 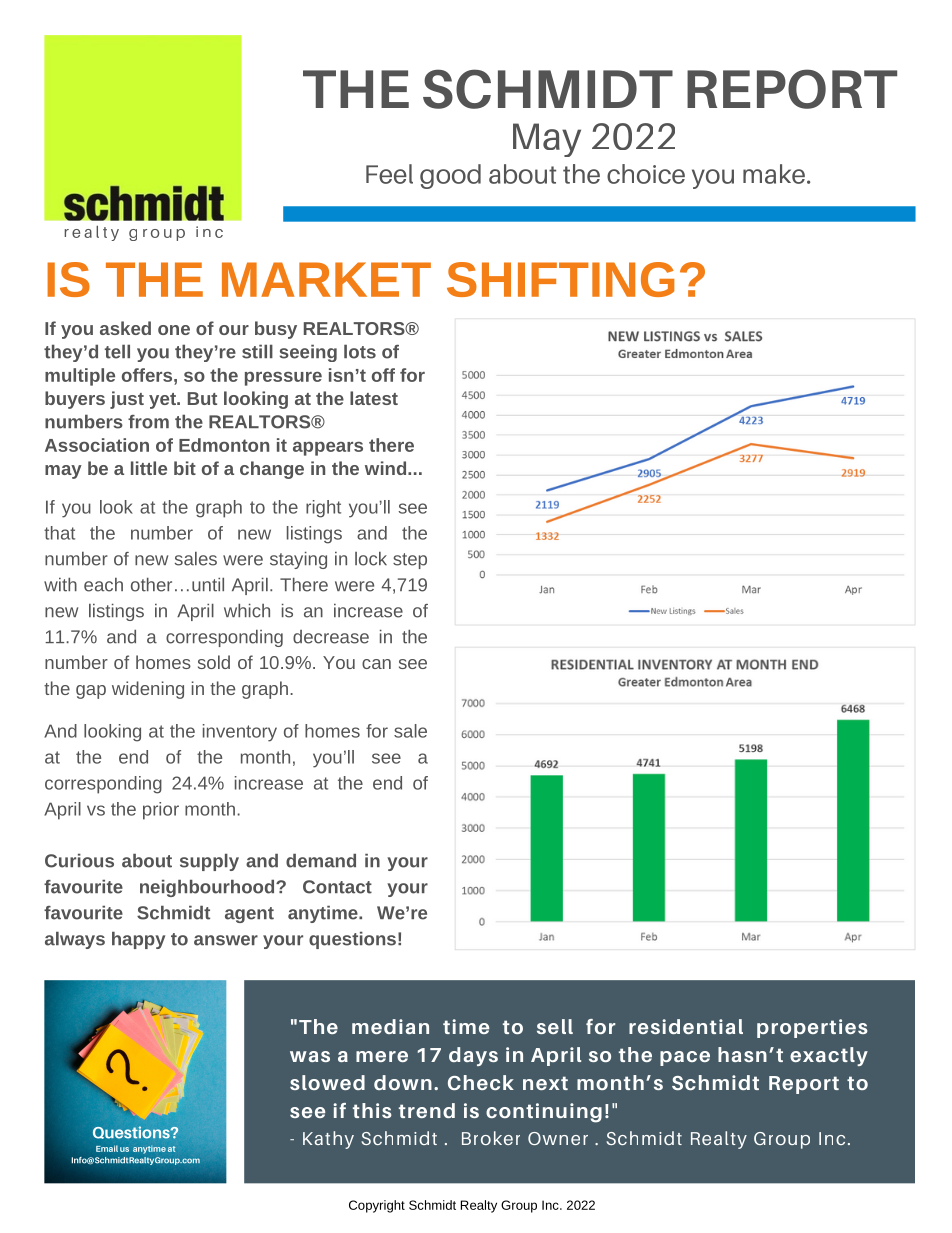 I want to click on Email, so click(x=107, y=1148).
